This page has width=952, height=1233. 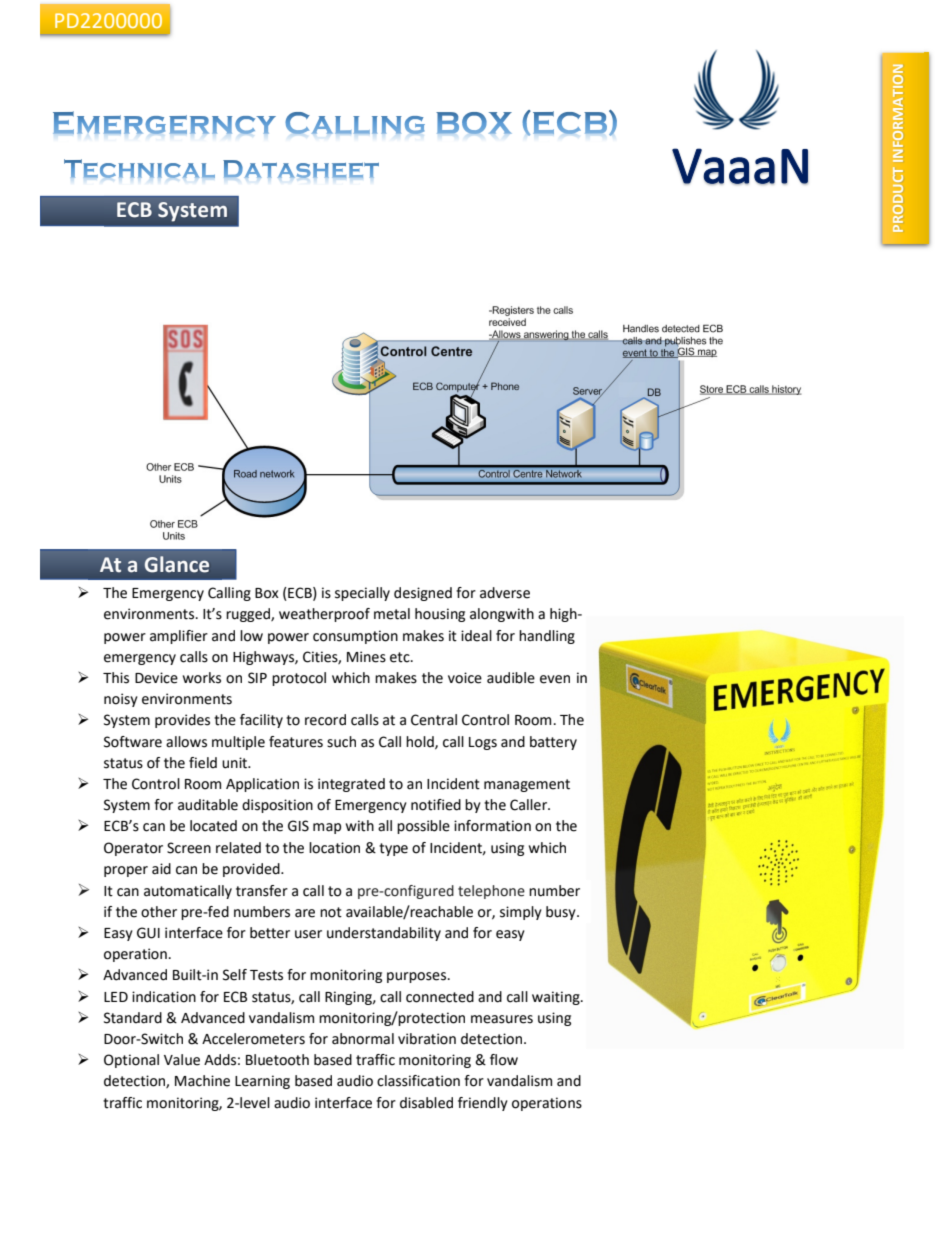 I want to click on Screen, so click(x=189, y=848).
